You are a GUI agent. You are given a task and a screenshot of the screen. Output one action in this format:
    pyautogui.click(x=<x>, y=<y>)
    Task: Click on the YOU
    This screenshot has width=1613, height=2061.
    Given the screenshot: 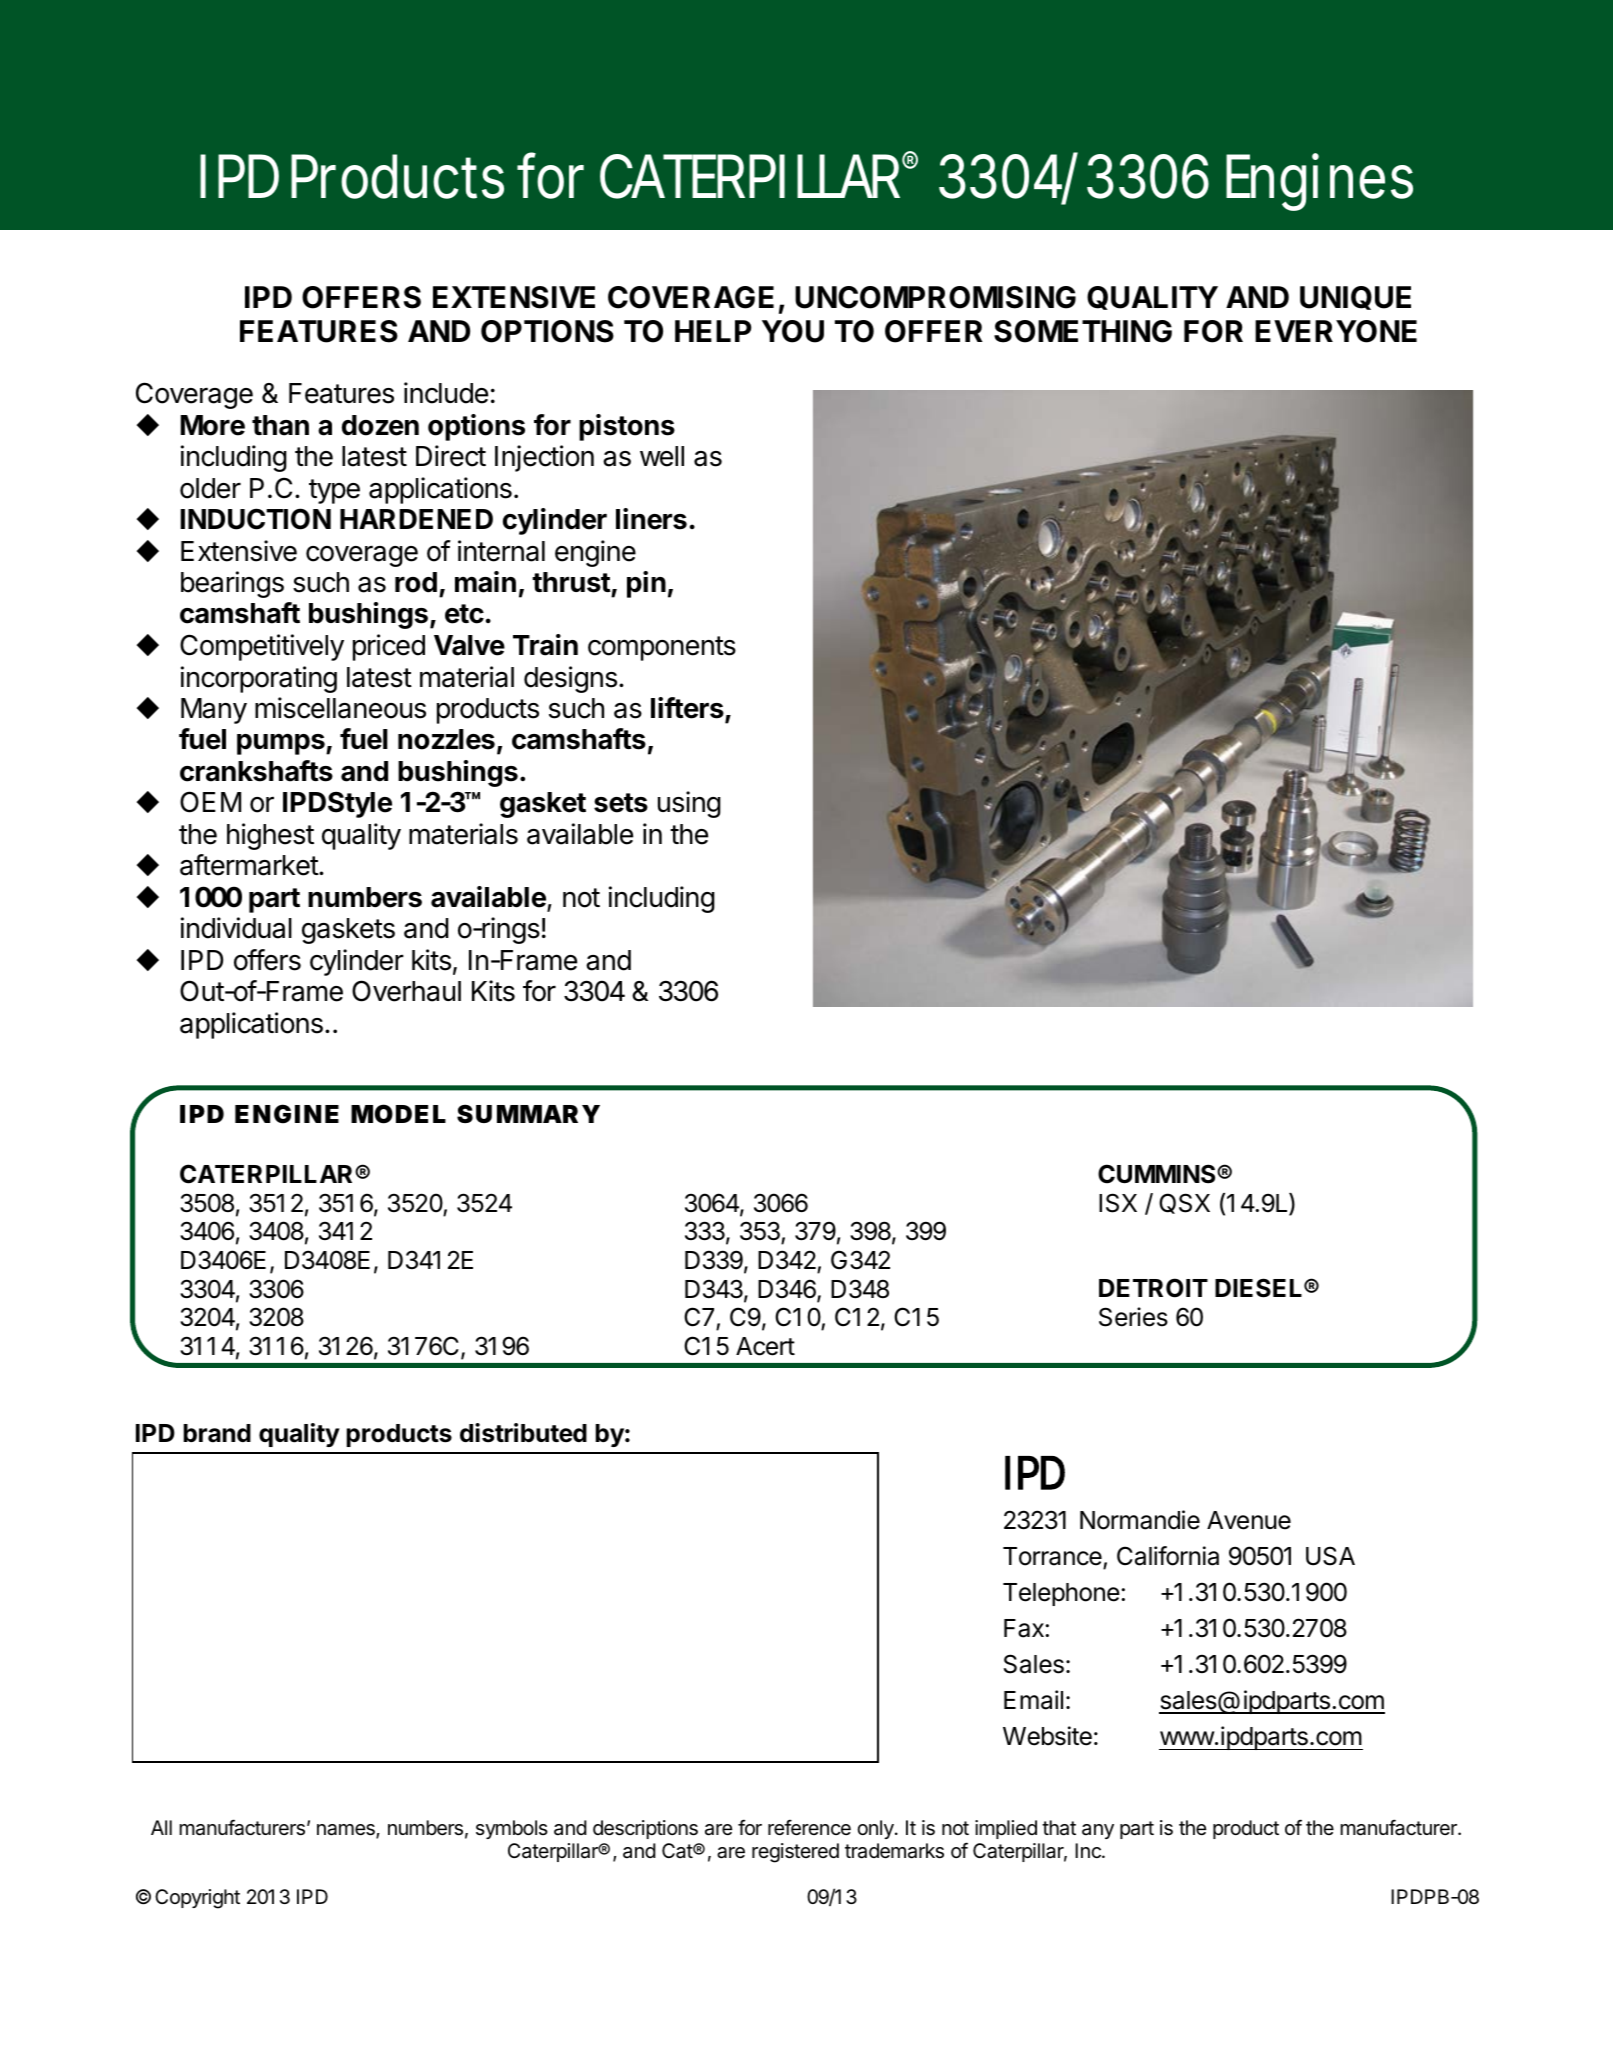 What is the action you would take?
    pyautogui.click(x=793, y=331)
